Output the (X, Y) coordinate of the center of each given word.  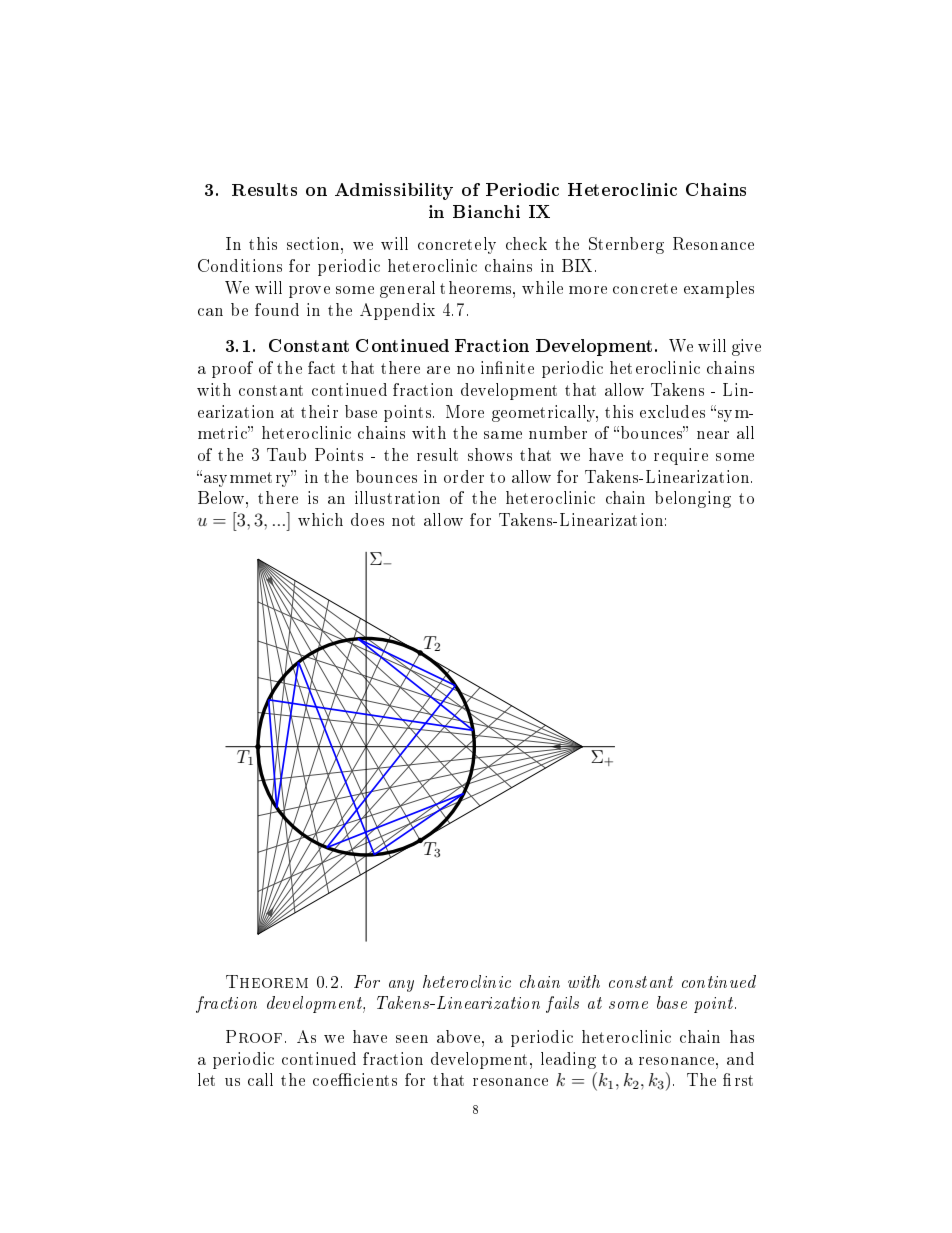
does (367, 519)
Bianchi (486, 211)
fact (321, 367)
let (206, 1079)
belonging (693, 499)
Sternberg (626, 245)
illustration (397, 497)
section (314, 243)
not (403, 520)
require (681, 456)
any (401, 986)
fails (562, 1004)
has (742, 1036)
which (320, 519)
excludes (672, 411)
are (438, 370)
